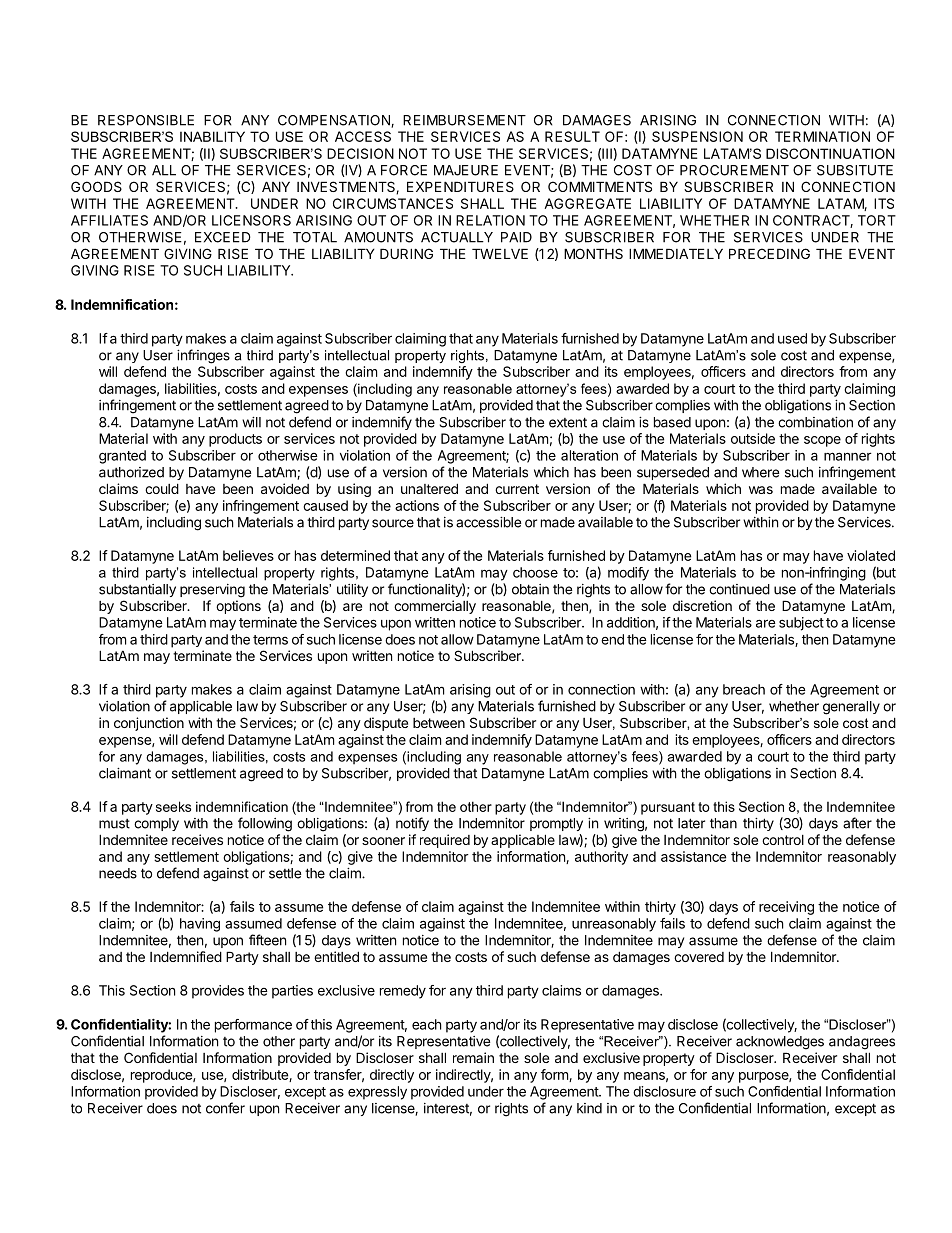 This page has height=1233, width=952. I want to click on subject, so click(801, 624).
